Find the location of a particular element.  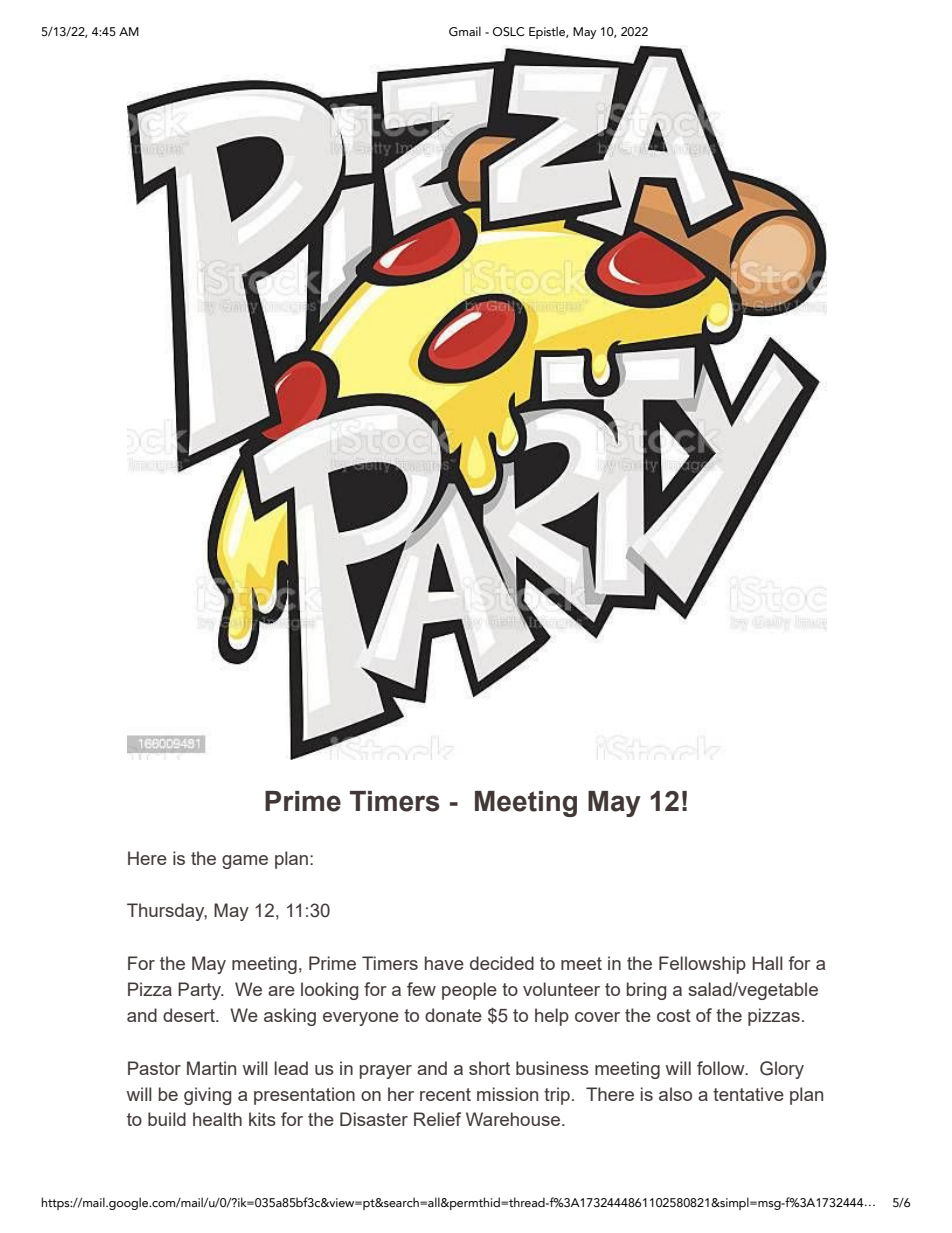

Party is located at coordinates (200, 991).
